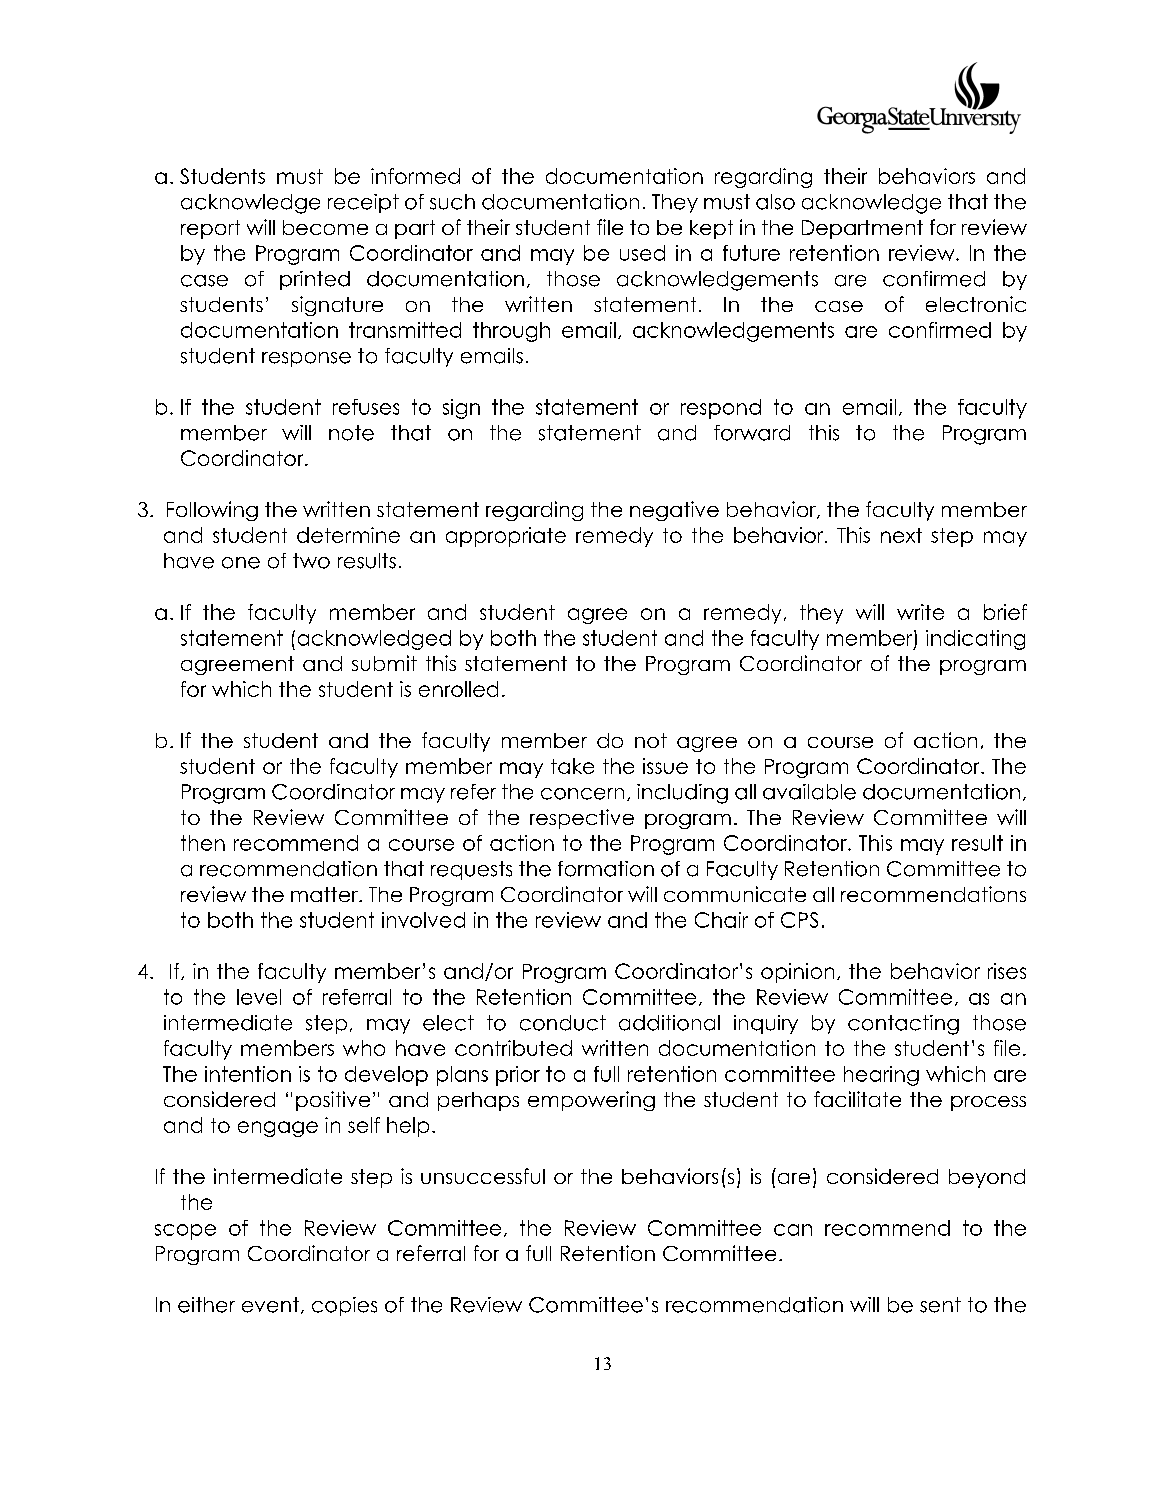 The height and width of the screenshot is (1506, 1164). What do you see at coordinates (325, 227) in the screenshot?
I see `become` at bounding box center [325, 227].
